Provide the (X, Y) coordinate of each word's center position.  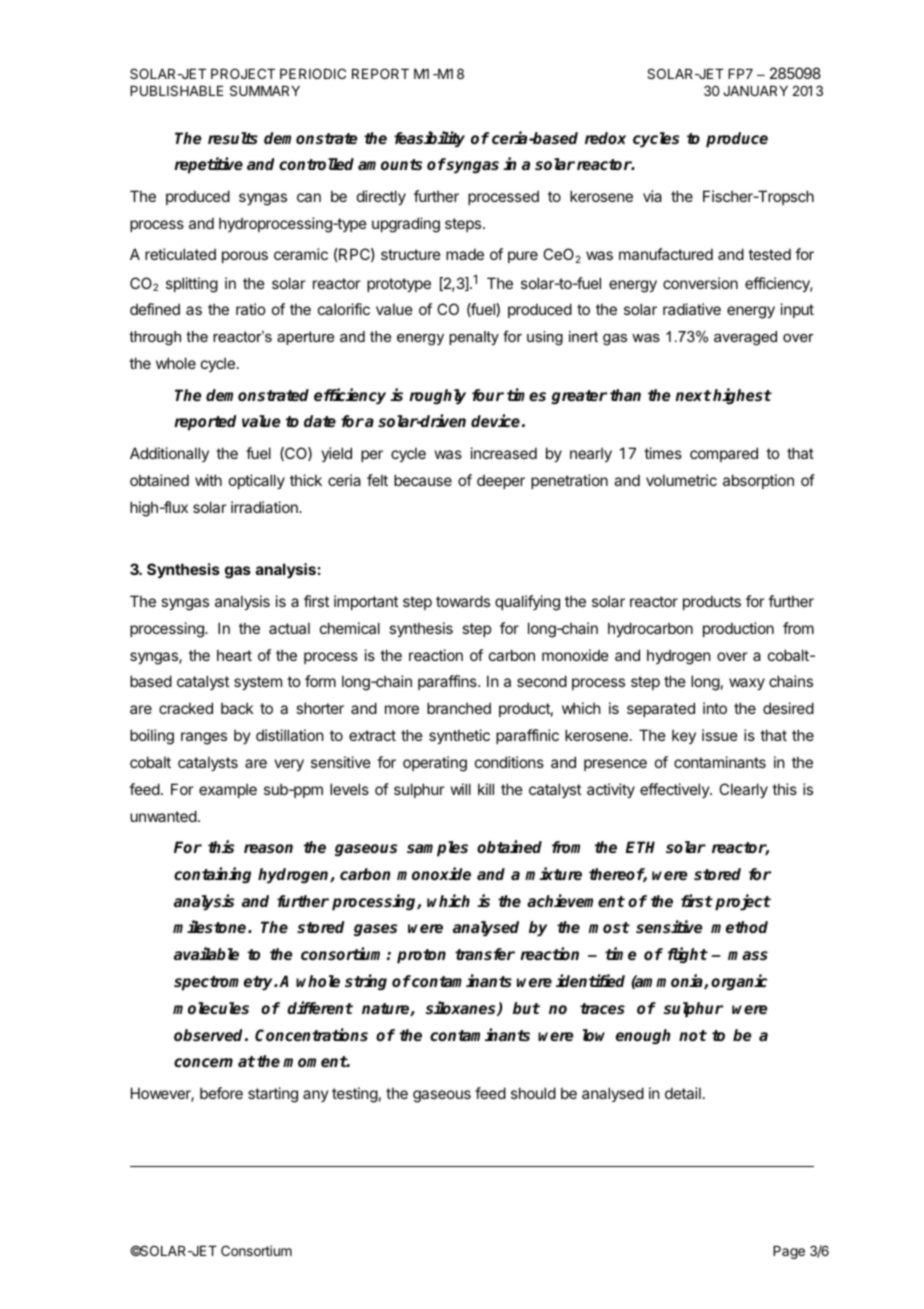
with (208, 480)
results (233, 138)
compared (724, 454)
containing (212, 875)
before (221, 1093)
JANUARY (755, 91)
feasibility (429, 139)
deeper (501, 481)
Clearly (743, 790)
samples (437, 849)
